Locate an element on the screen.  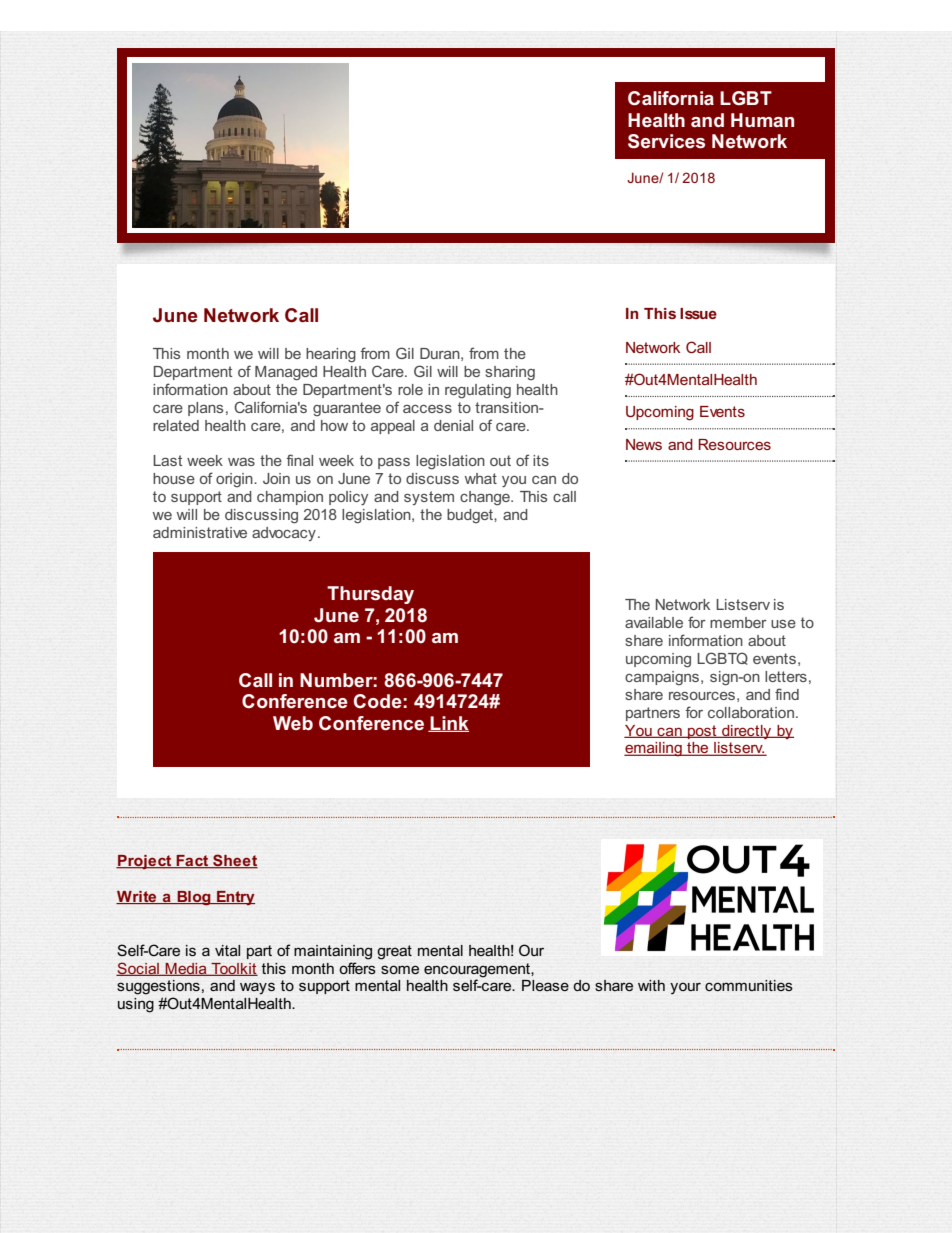
encouragement is located at coordinates (478, 970).
